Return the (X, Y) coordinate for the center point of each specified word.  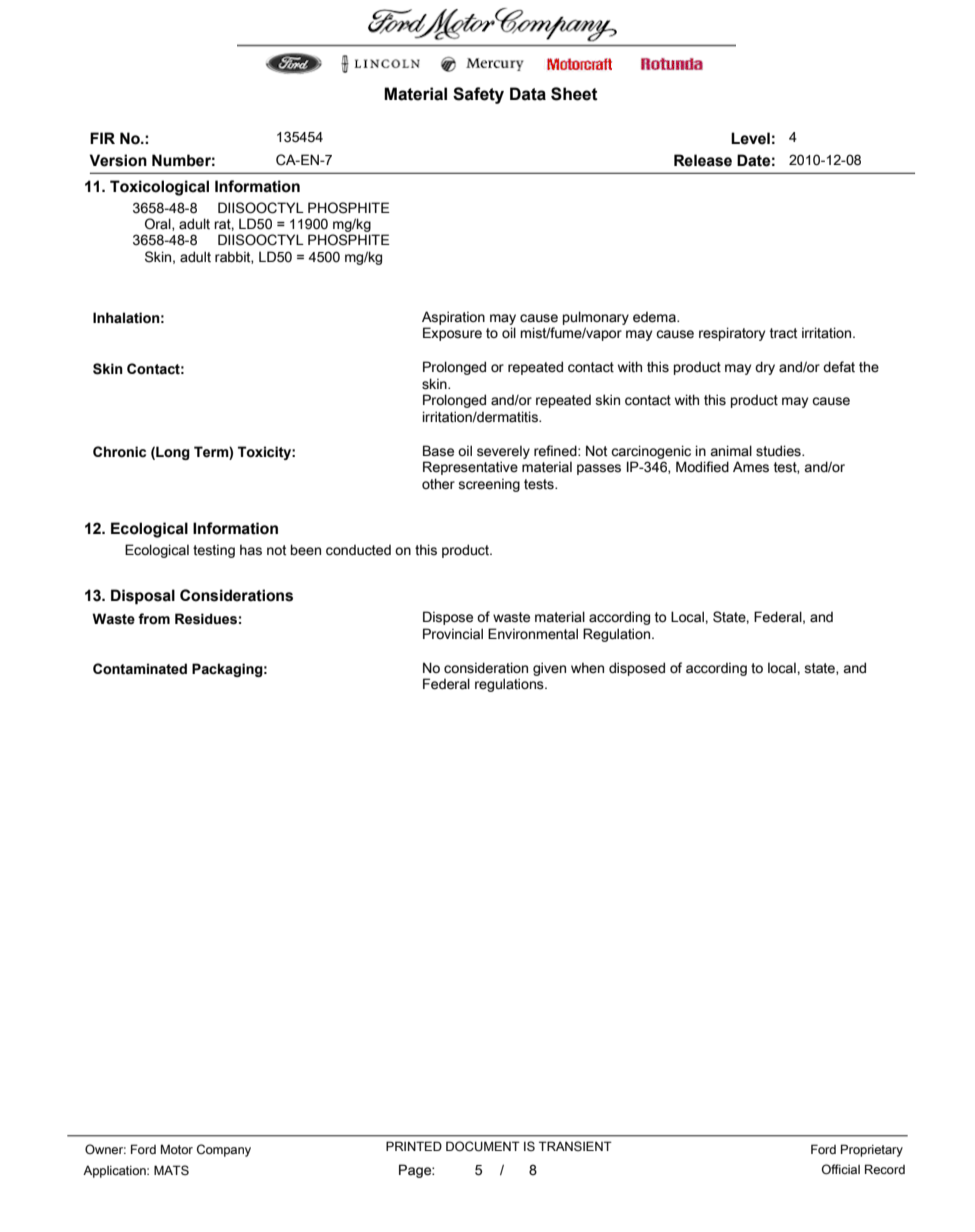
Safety (478, 95)
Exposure (452, 334)
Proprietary (872, 1150)
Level (750, 138)
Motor (177, 1149)
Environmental (533, 634)
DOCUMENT (483, 1146)
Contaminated (140, 669)
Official (841, 1169)
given (549, 669)
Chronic (119, 452)
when (587, 668)
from (154, 619)
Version (118, 160)
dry (765, 368)
